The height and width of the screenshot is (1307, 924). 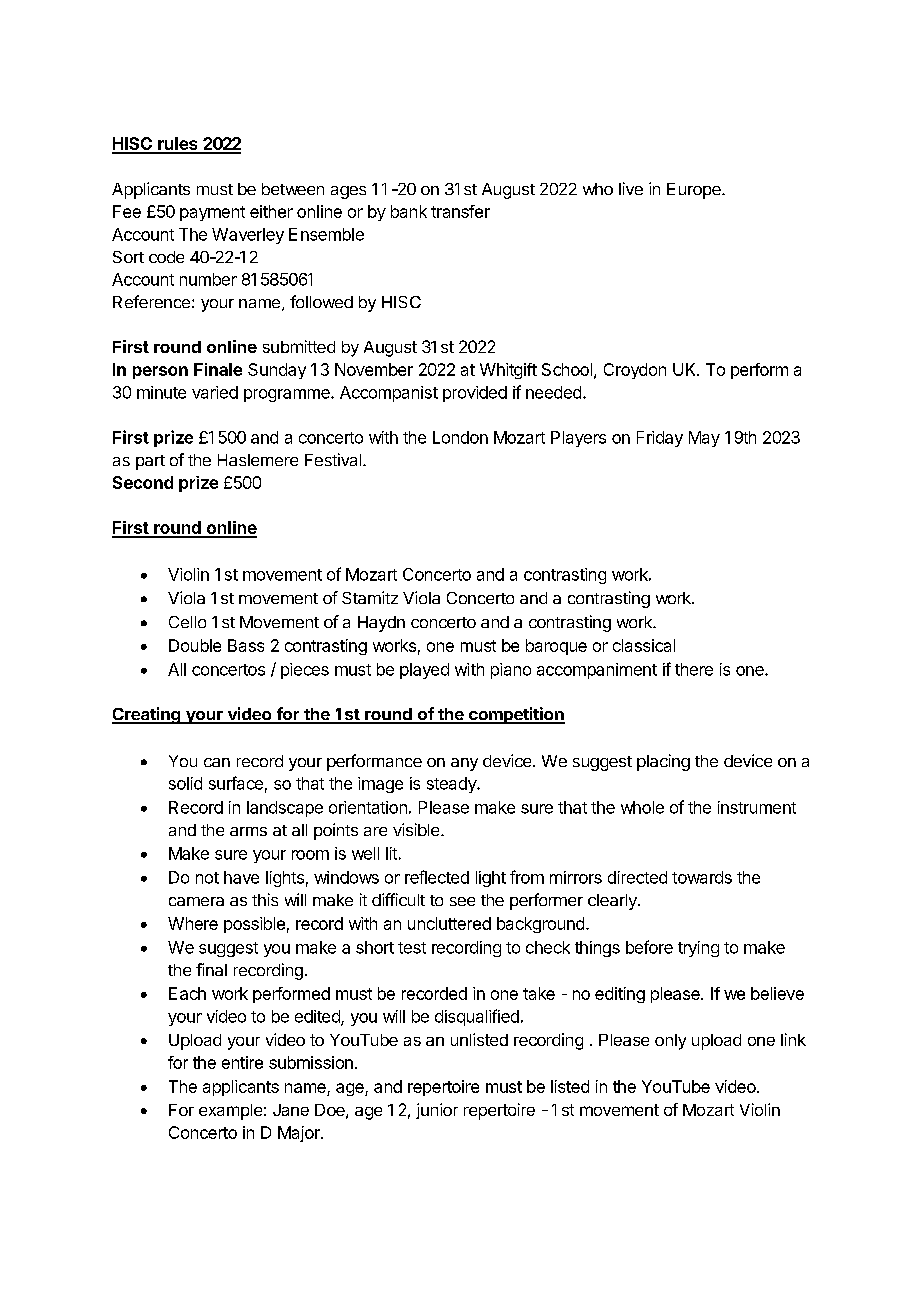 I want to click on entire, so click(x=242, y=1062).
